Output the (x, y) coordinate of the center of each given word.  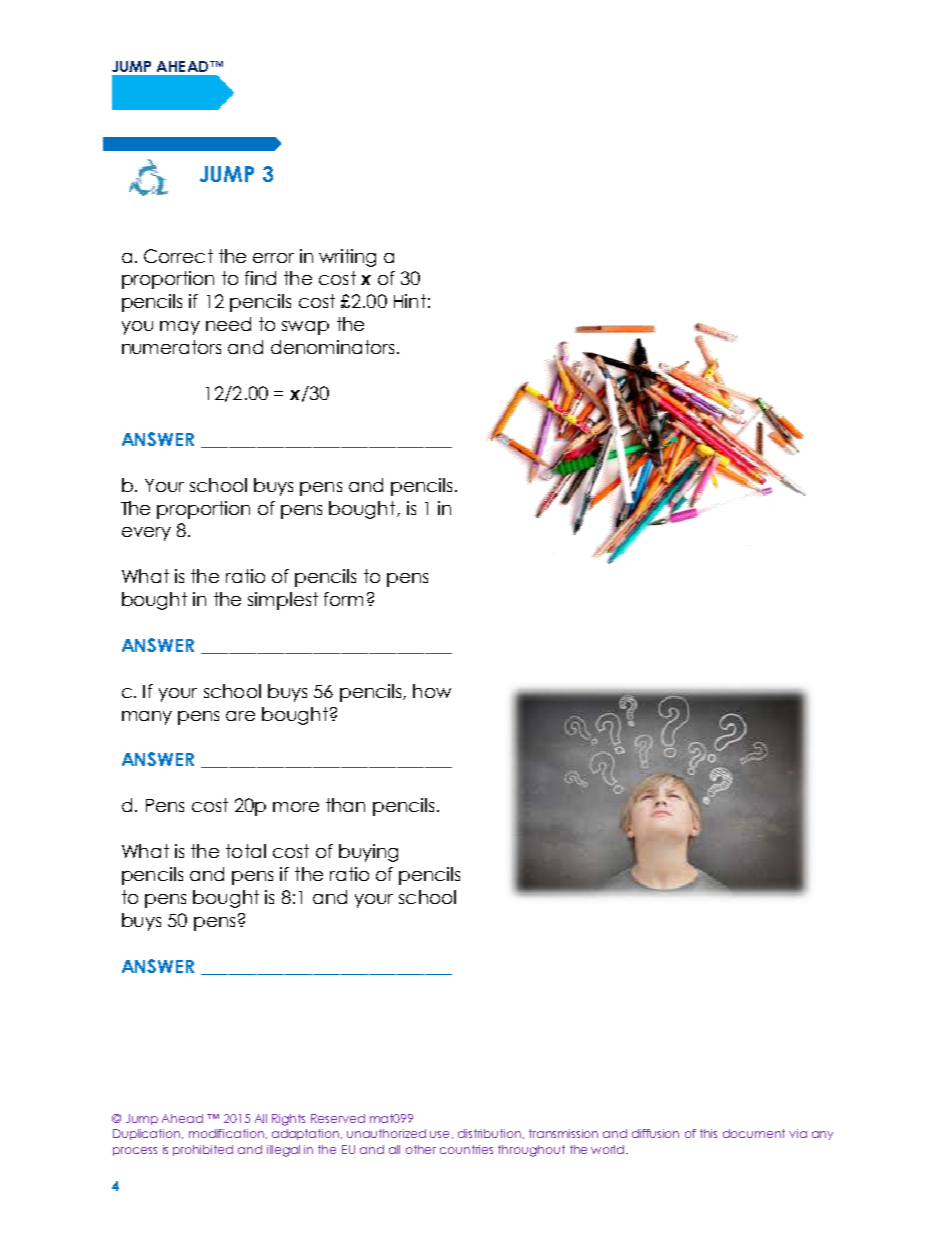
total (246, 851)
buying (368, 853)
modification (226, 1133)
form (343, 599)
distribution (491, 1134)
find (260, 278)
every (146, 534)
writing (347, 258)
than (345, 805)
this (708, 1133)
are (240, 716)
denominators (332, 347)
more (296, 807)
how (432, 691)
